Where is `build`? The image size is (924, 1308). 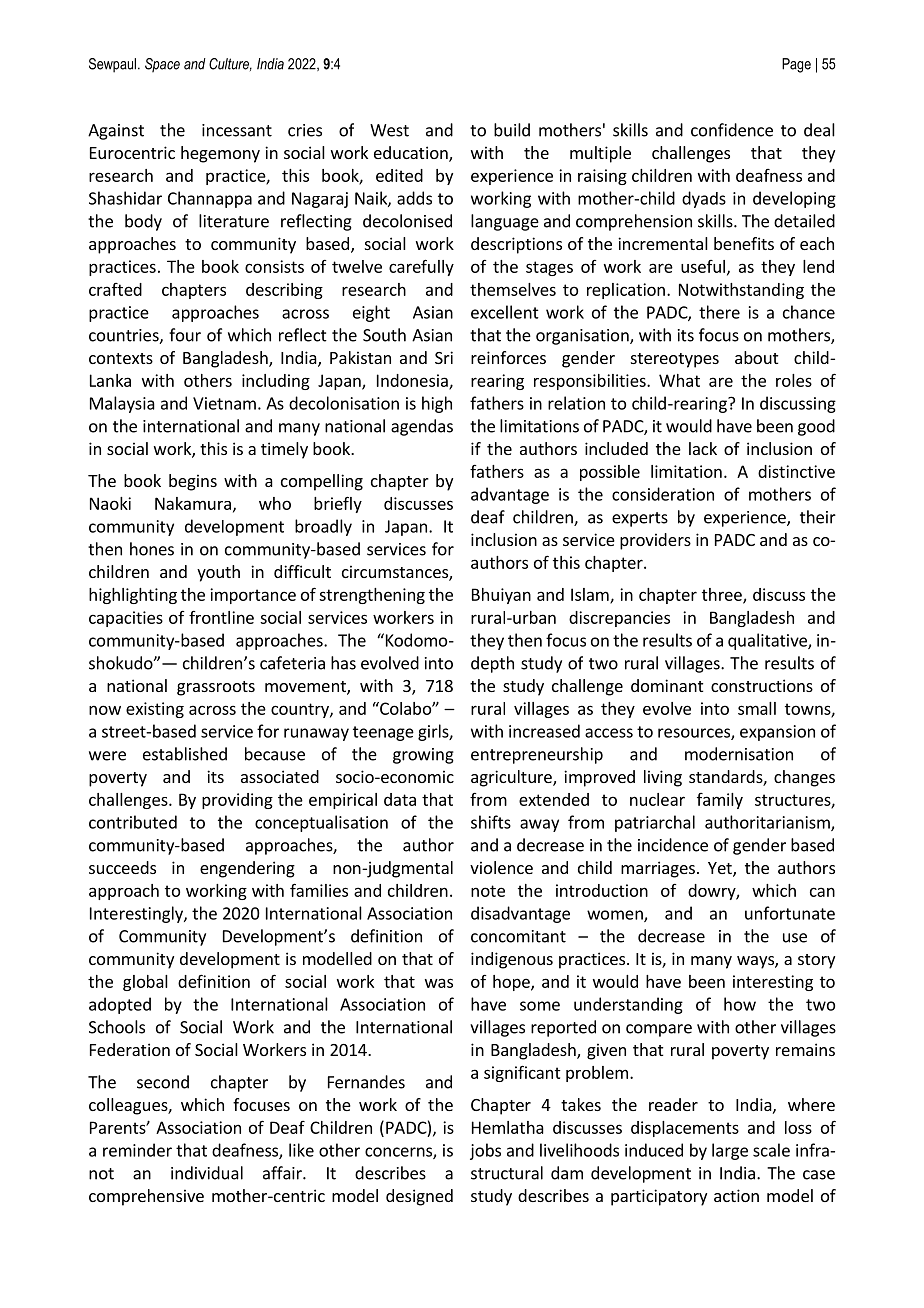
build is located at coordinates (512, 130).
